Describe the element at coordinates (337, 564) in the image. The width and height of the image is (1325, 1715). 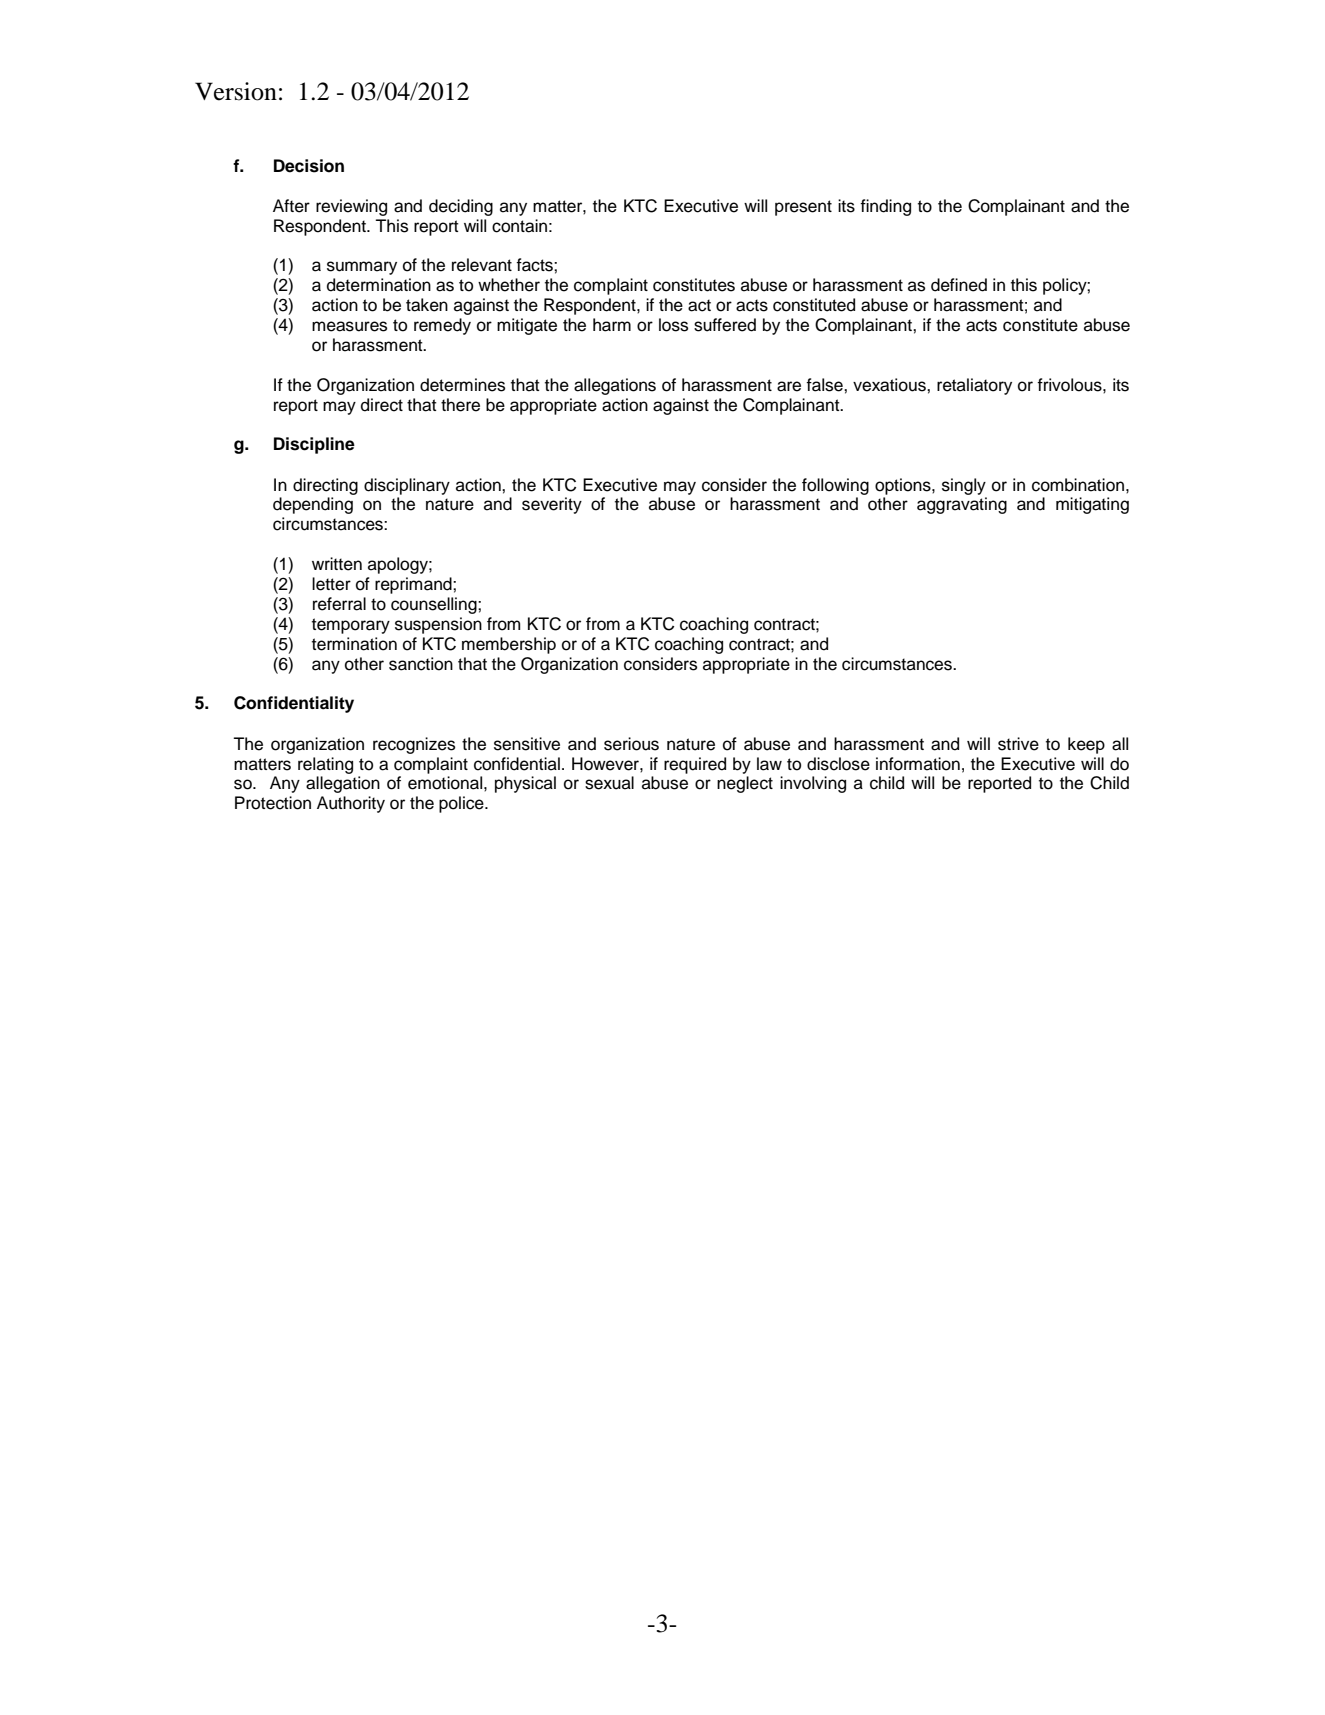
I see `written` at that location.
